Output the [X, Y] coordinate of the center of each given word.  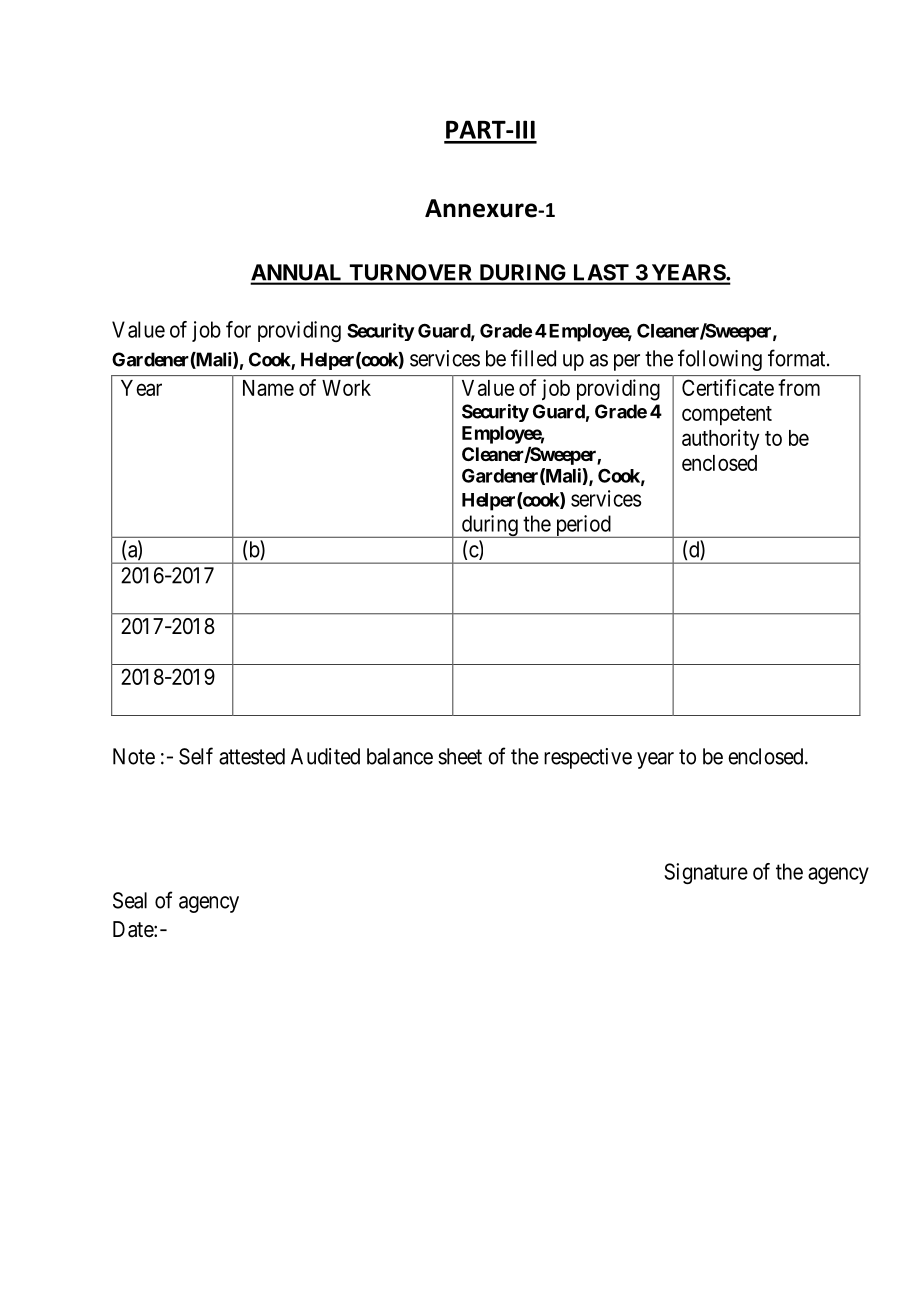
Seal [130, 900]
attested [252, 756]
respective [588, 758]
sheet [460, 756]
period [583, 526]
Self [196, 756]
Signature [706, 873]
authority [720, 440]
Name [268, 388]
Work [346, 388]
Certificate [728, 387]
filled [533, 358]
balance [400, 756]
